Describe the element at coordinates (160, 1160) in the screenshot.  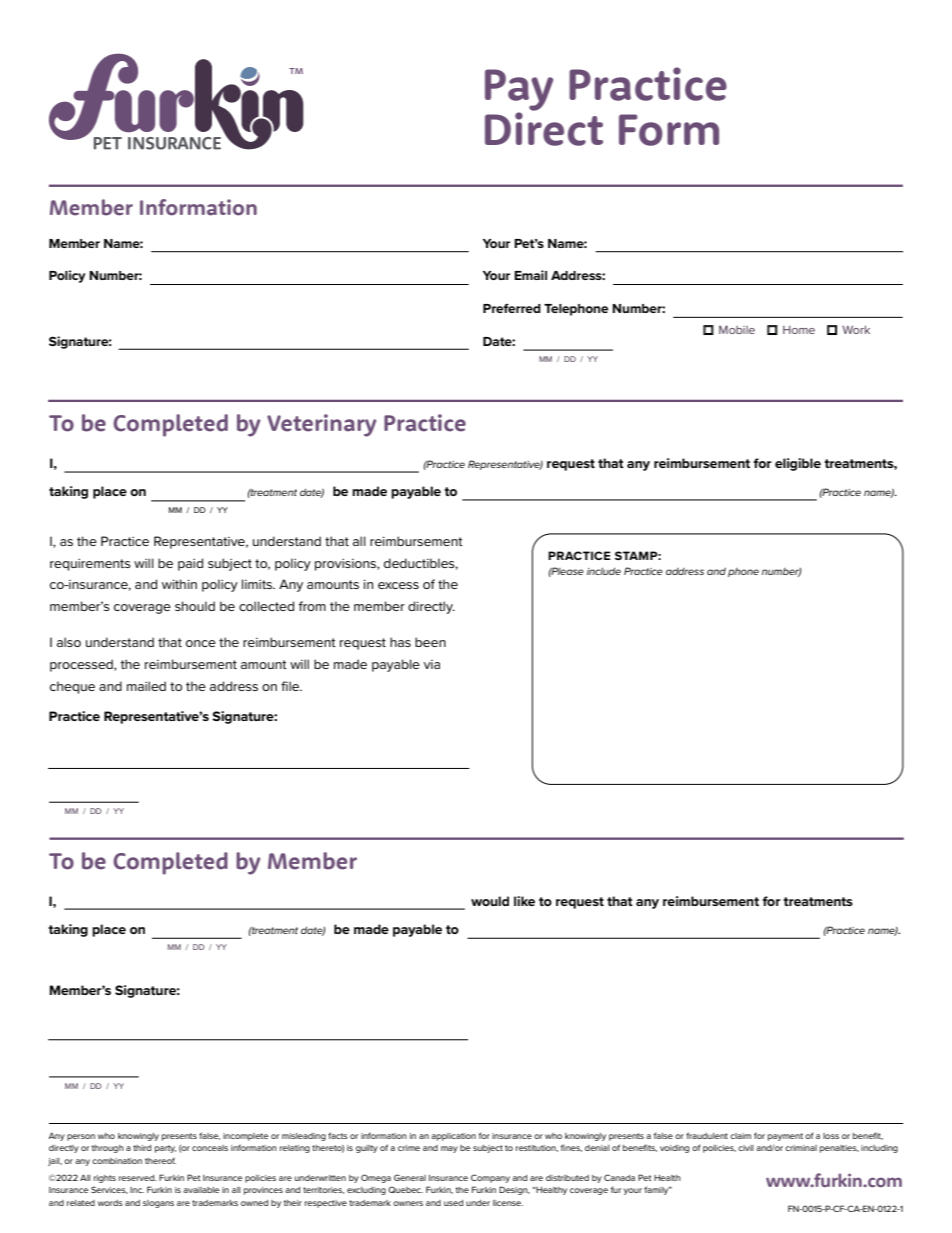
I see `thereof` at that location.
